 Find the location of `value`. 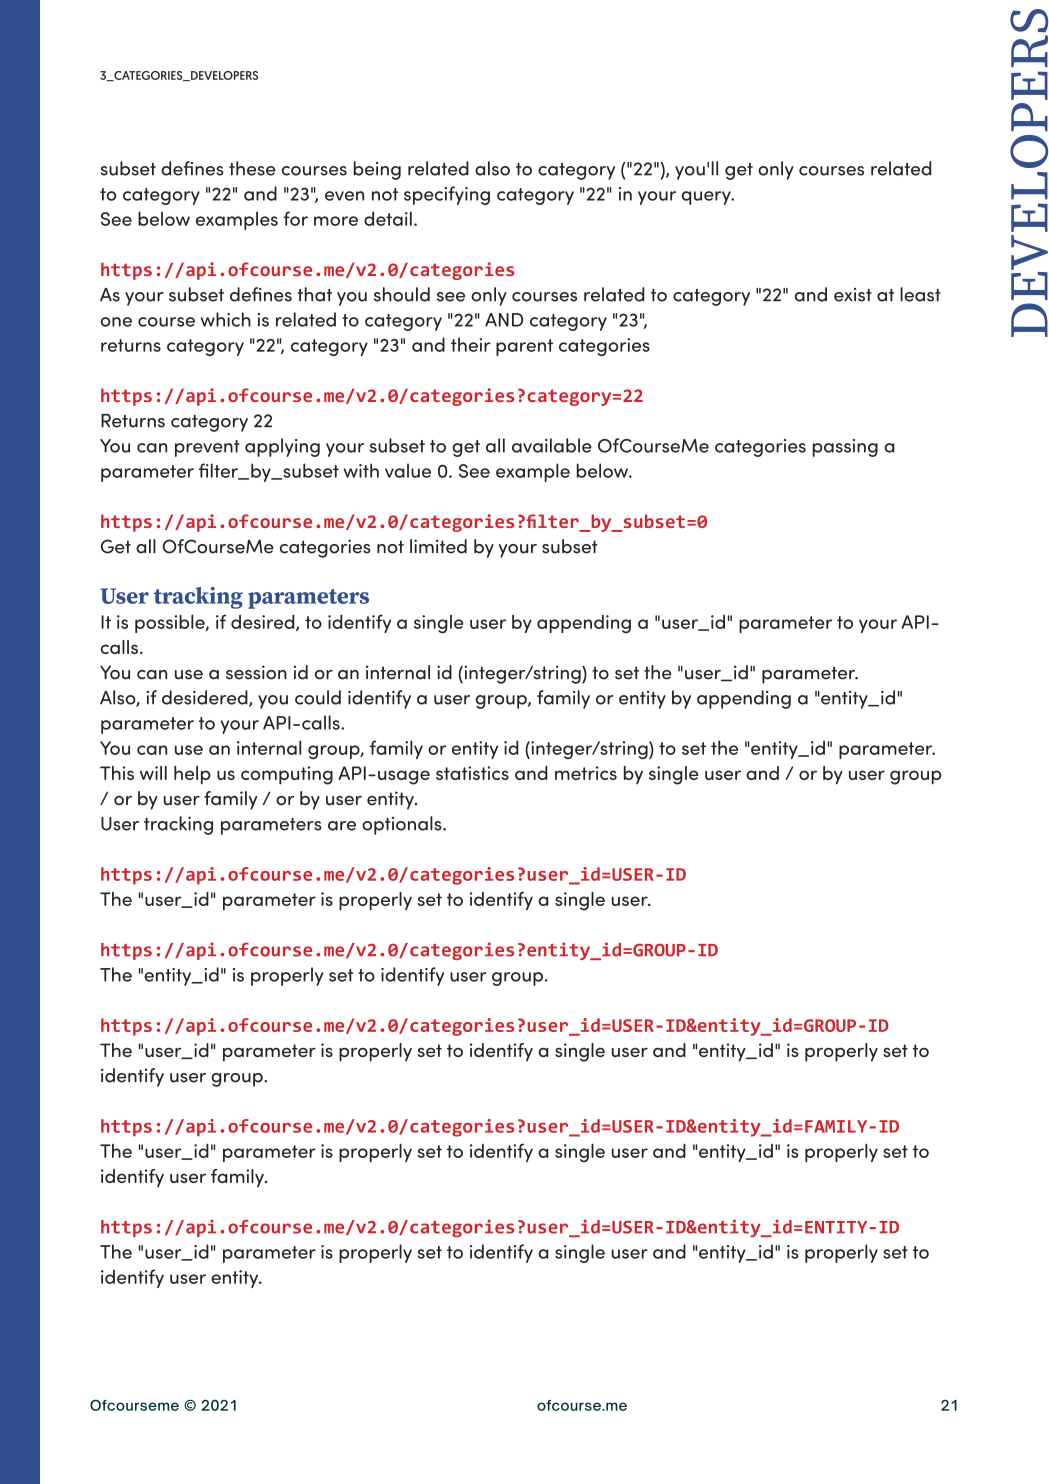

value is located at coordinates (408, 470).
